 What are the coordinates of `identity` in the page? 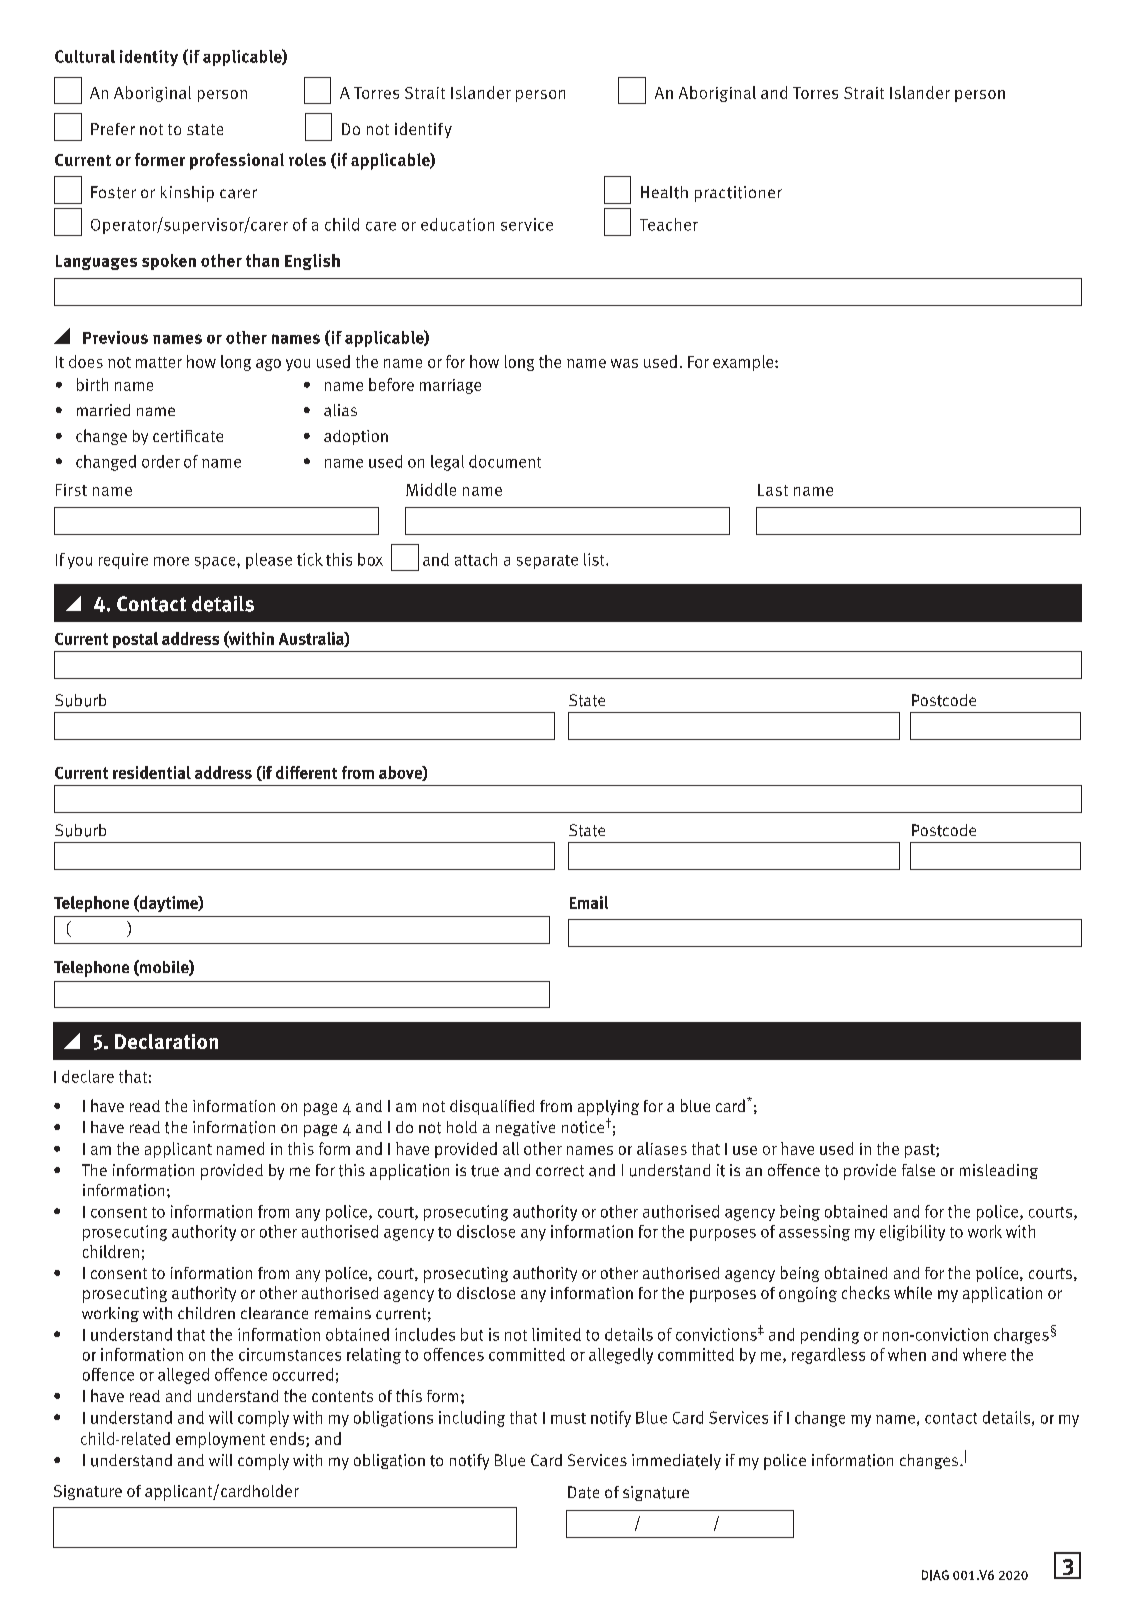 It's located at (149, 58).
